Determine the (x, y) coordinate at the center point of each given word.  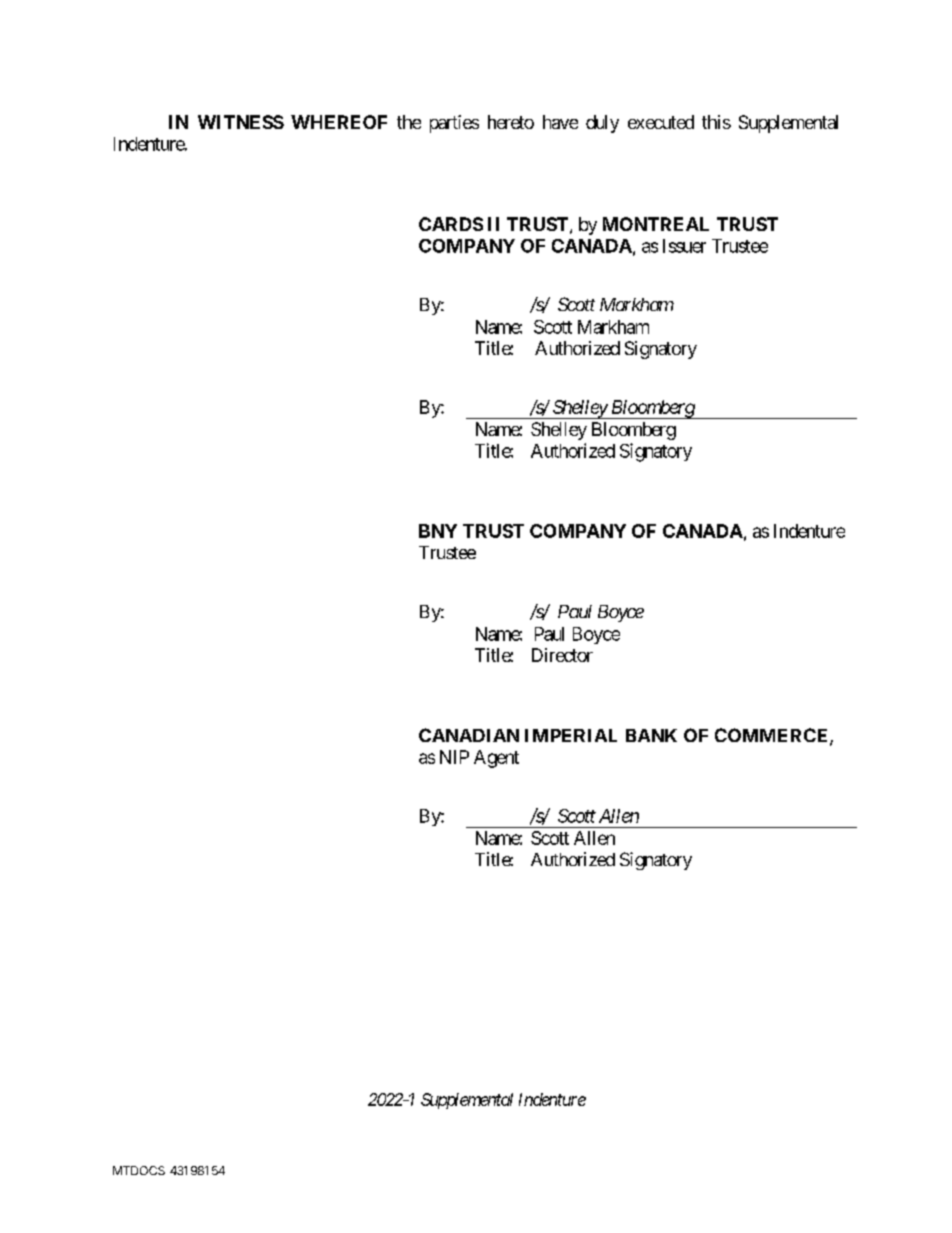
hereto (511, 122)
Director (562, 655)
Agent (496, 759)
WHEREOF (339, 122)
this (716, 122)
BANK (651, 735)
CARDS (451, 224)
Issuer (684, 246)
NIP (454, 757)
